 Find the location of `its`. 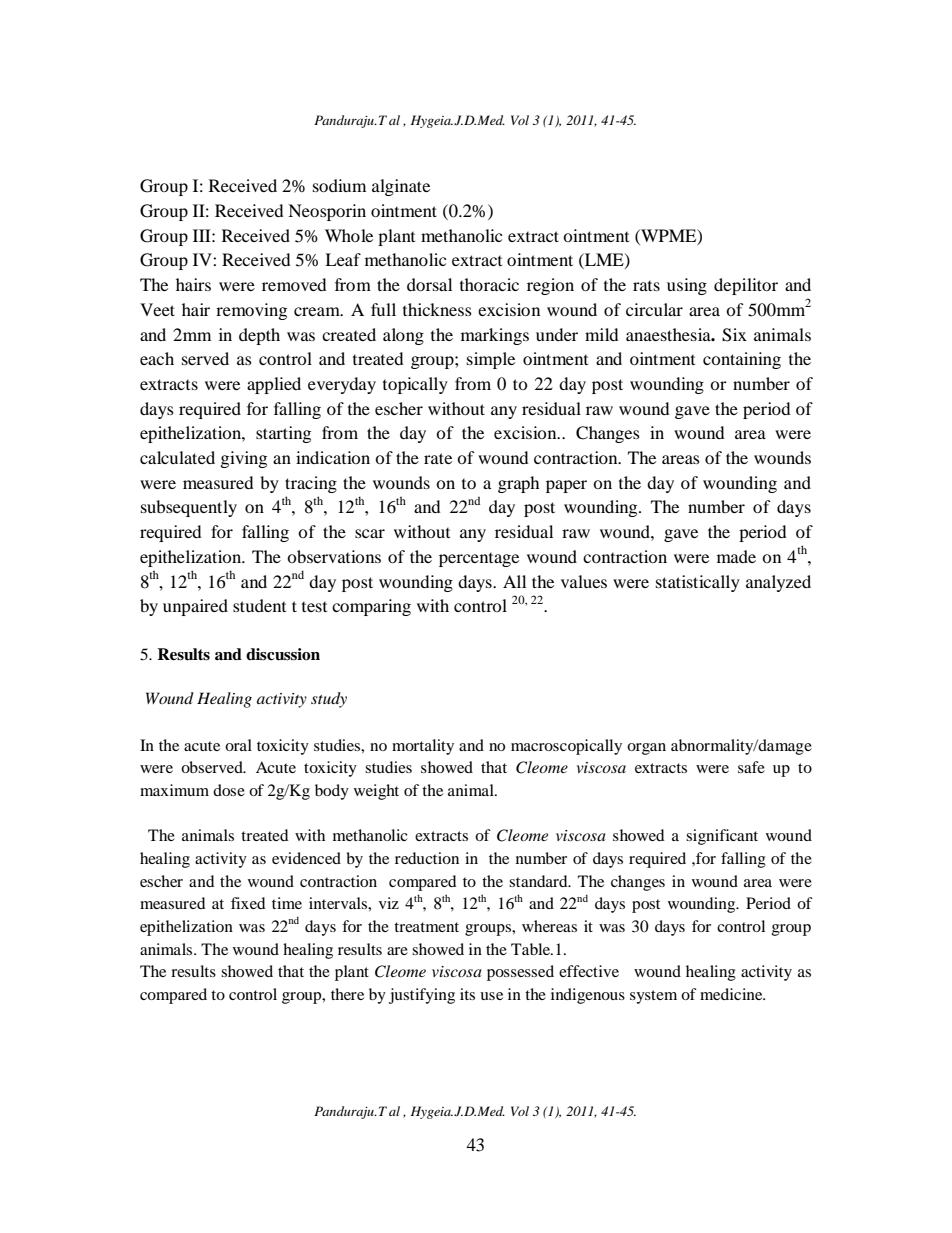

its is located at coordinates (467, 994).
